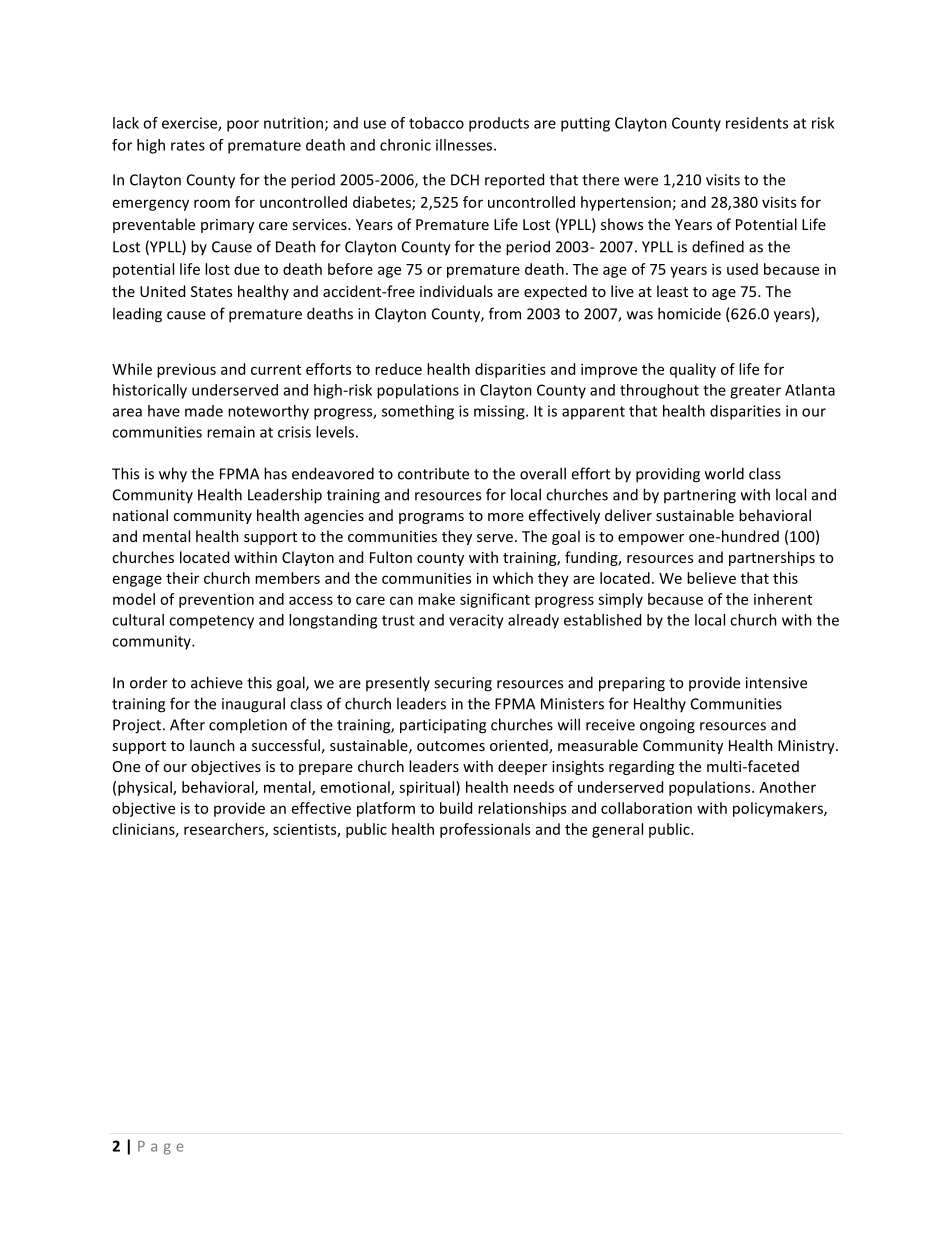  I want to click on achieve, so click(217, 682).
